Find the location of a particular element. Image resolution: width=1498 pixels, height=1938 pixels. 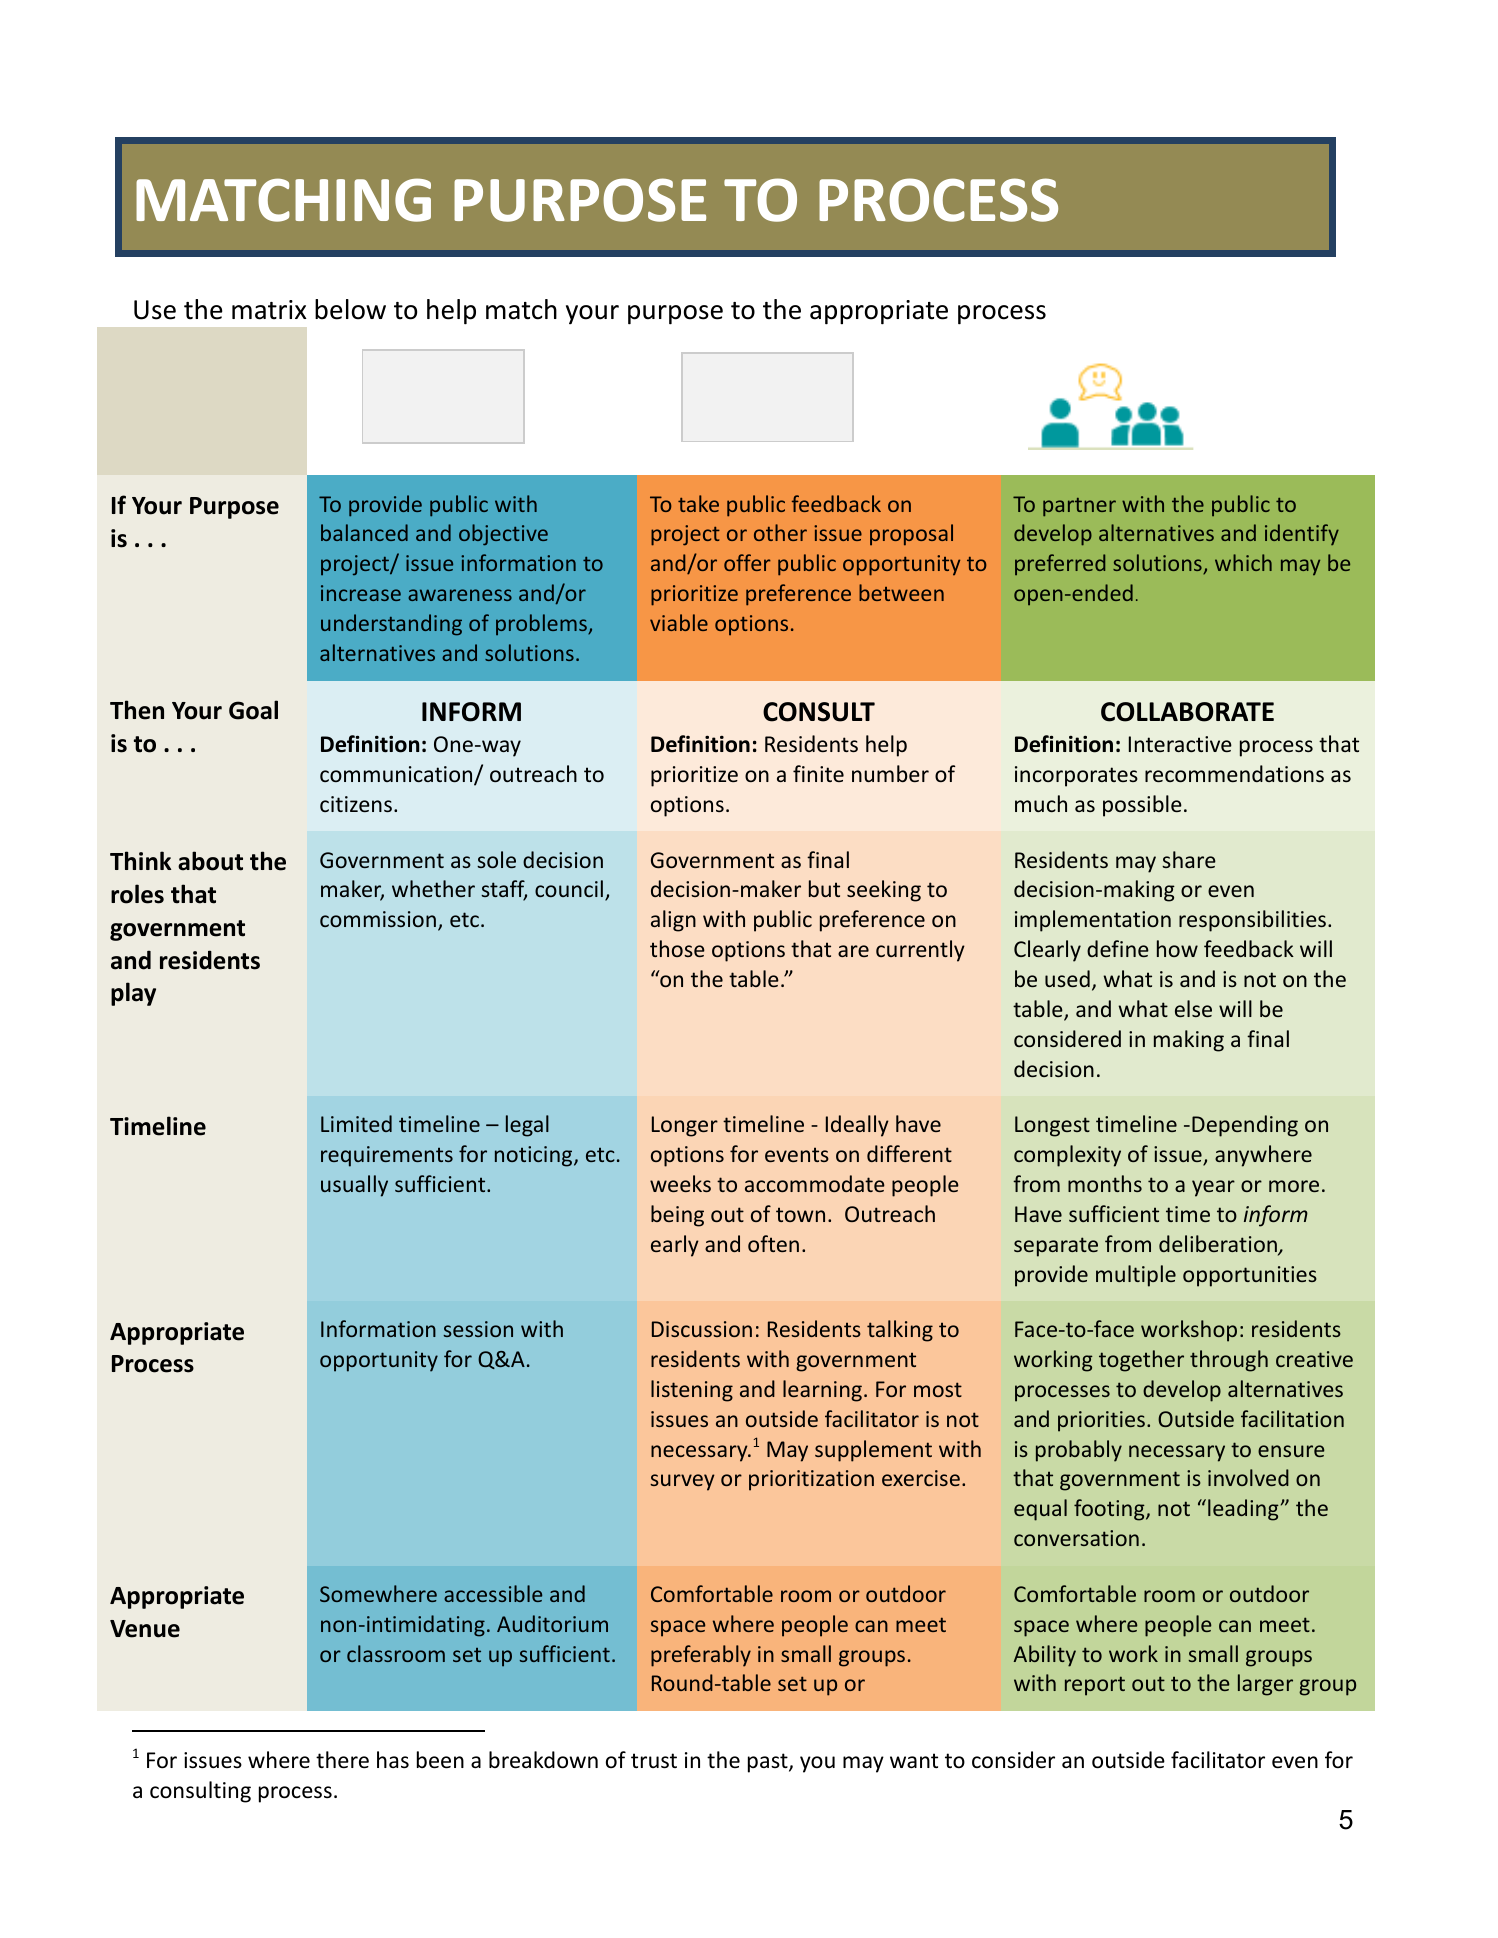

weeks is located at coordinates (680, 1183).
